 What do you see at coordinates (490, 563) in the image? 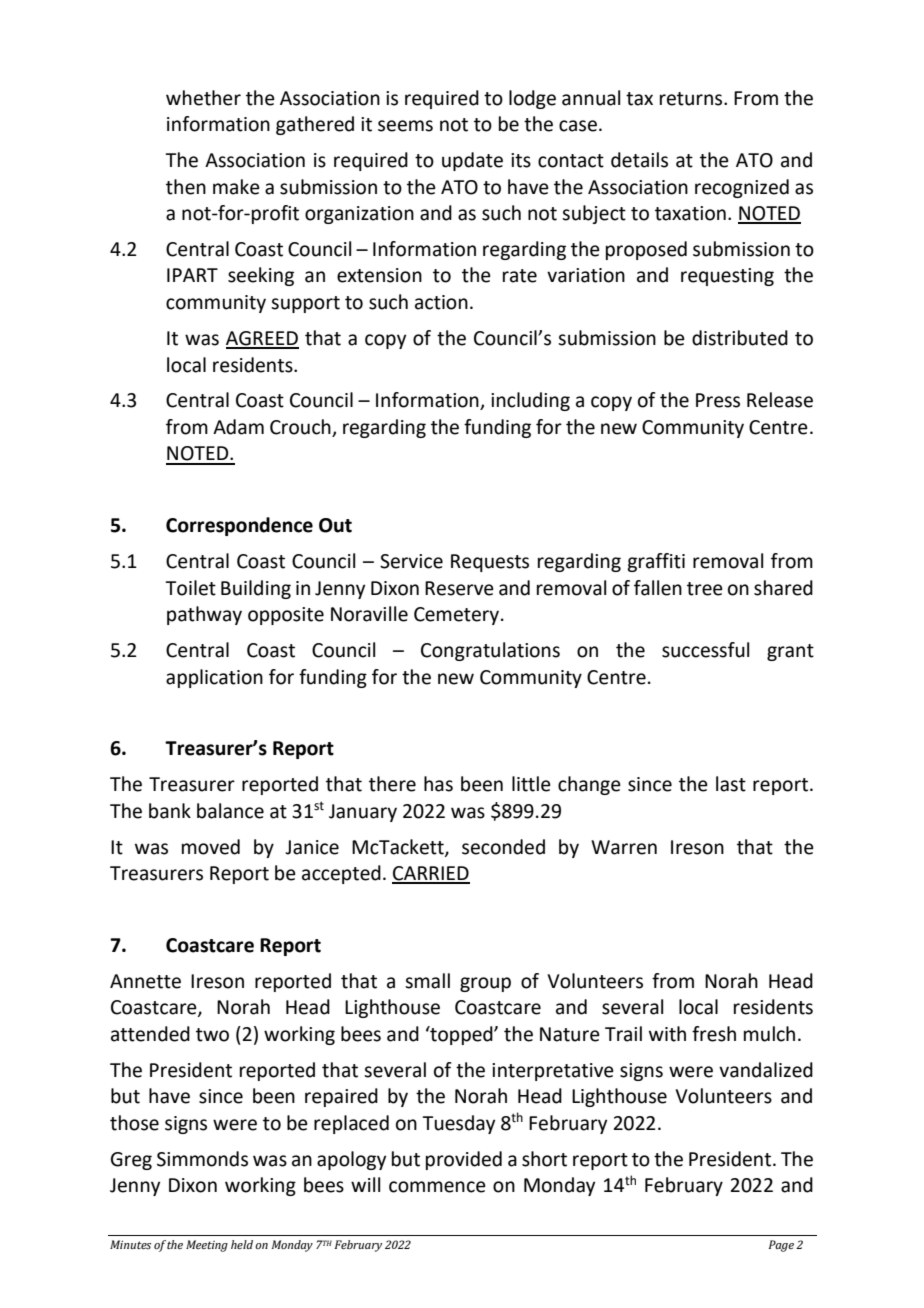
I see `Requests` at bounding box center [490, 563].
